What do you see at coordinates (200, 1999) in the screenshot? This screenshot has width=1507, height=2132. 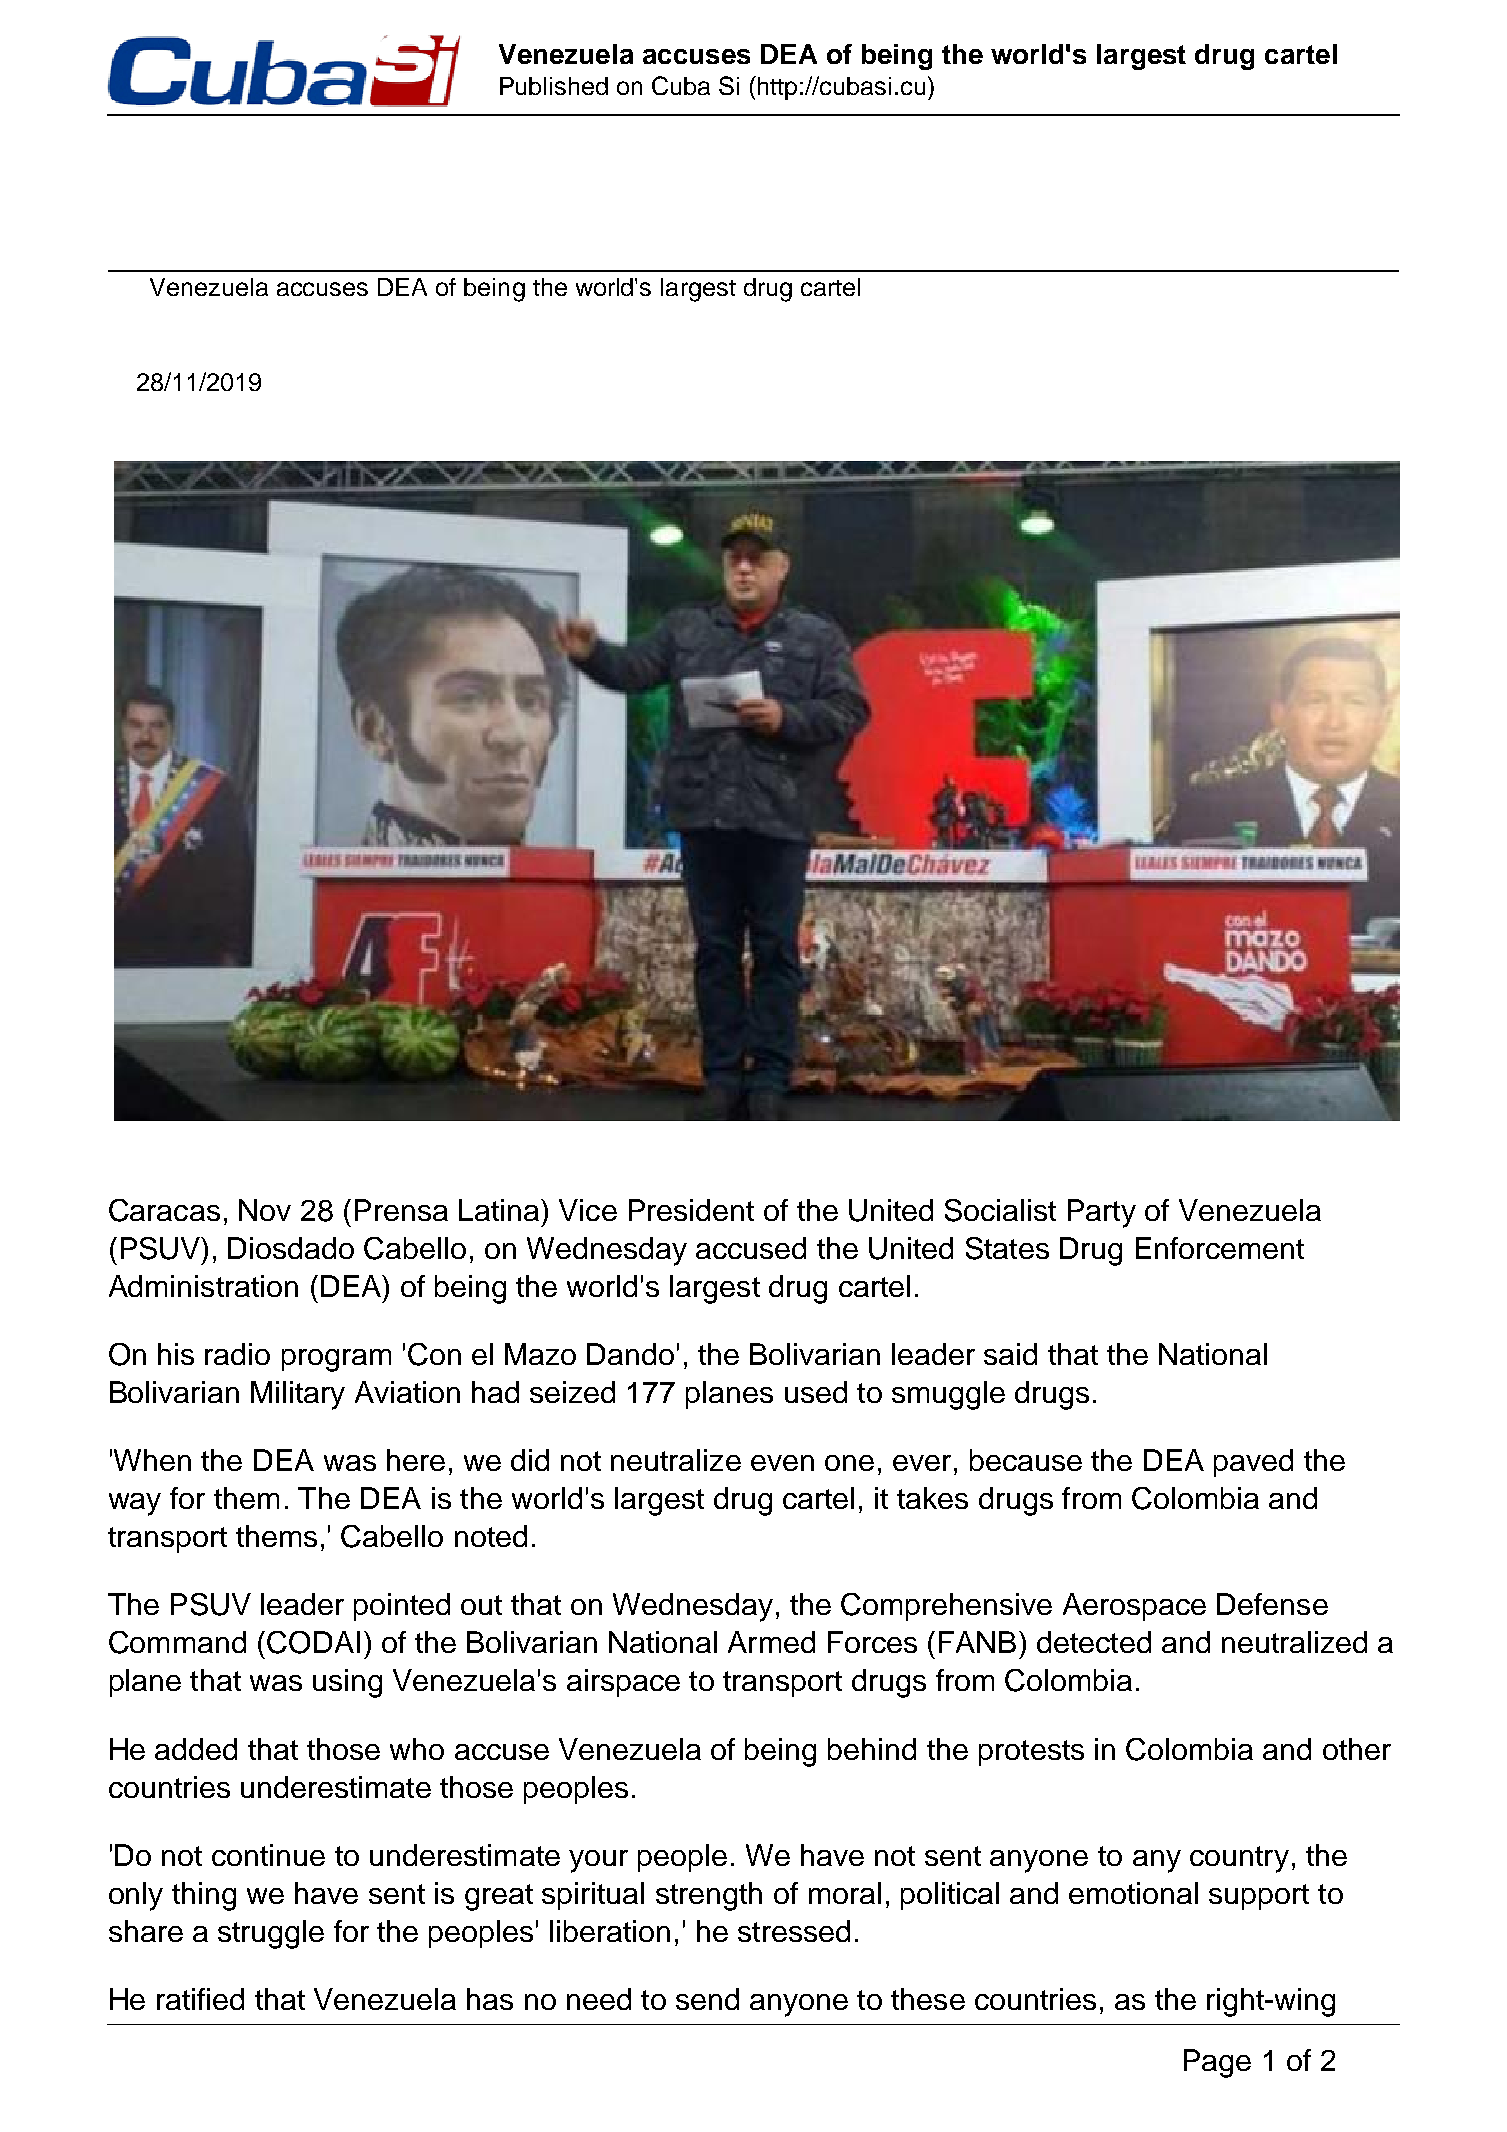 I see `ratified` at bounding box center [200, 1999].
